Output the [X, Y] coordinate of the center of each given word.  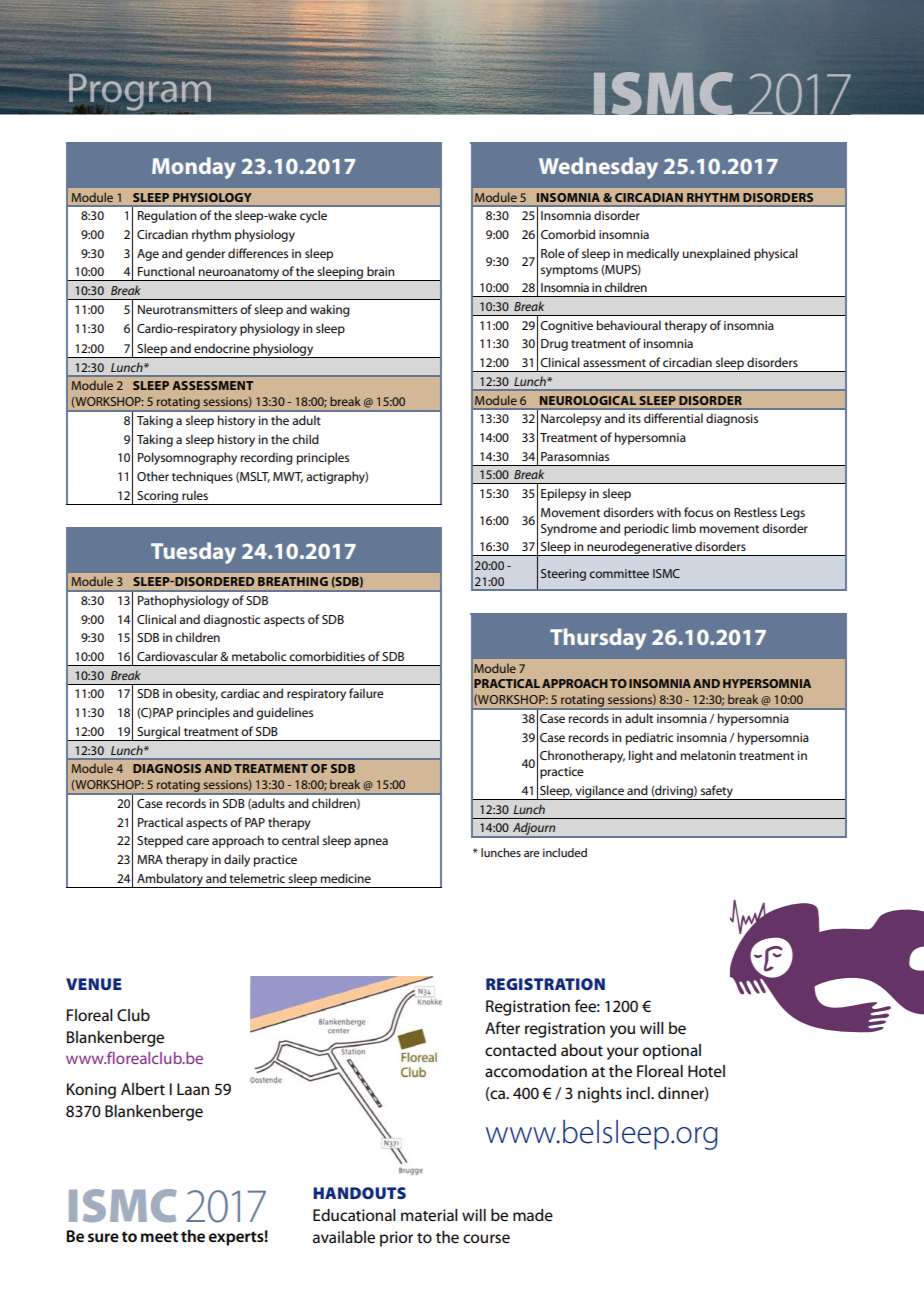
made [533, 1215]
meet [159, 1236]
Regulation [167, 216]
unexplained [716, 254]
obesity [196, 694]
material [429, 1215]
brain [380, 271]
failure [366, 693]
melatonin [708, 755]
